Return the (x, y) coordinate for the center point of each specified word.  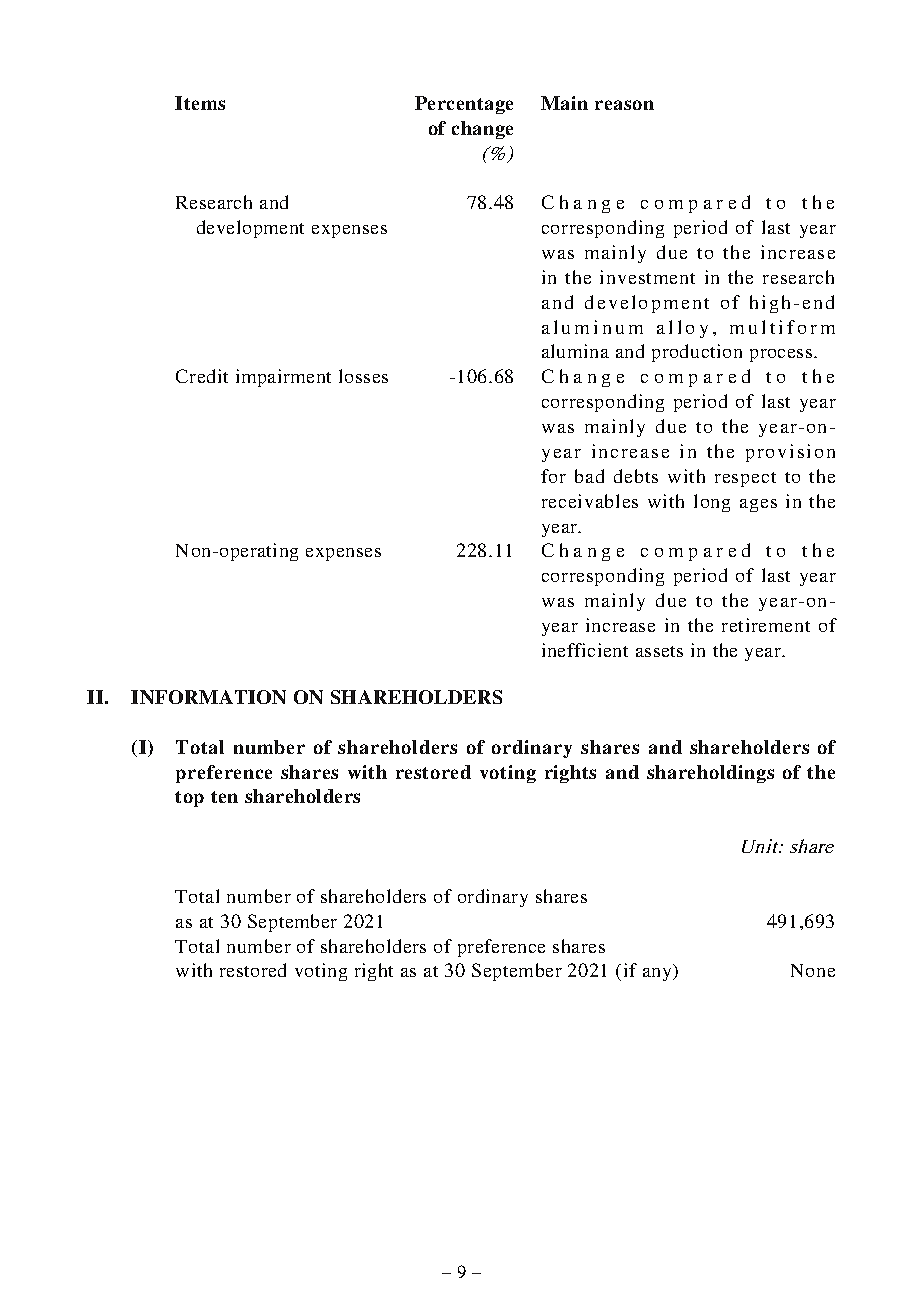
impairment (283, 378)
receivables (590, 501)
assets (659, 651)
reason (624, 105)
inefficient (585, 650)
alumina (575, 351)
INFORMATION (208, 697)
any (658, 974)
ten (224, 797)
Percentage (464, 105)
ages (758, 505)
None (813, 970)
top (189, 799)
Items (200, 103)
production (697, 353)
